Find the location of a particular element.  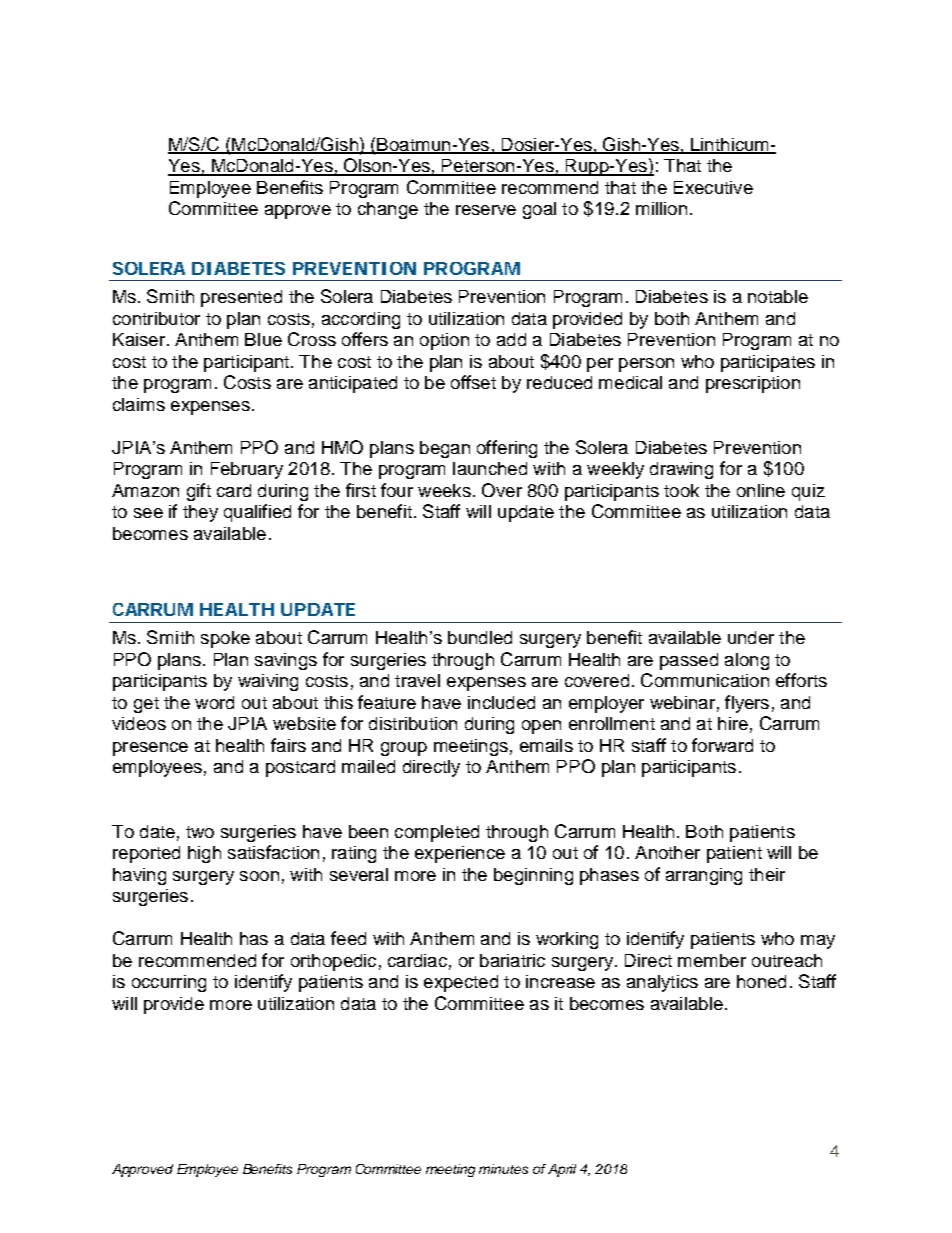

minutes is located at coordinates (503, 1169).
